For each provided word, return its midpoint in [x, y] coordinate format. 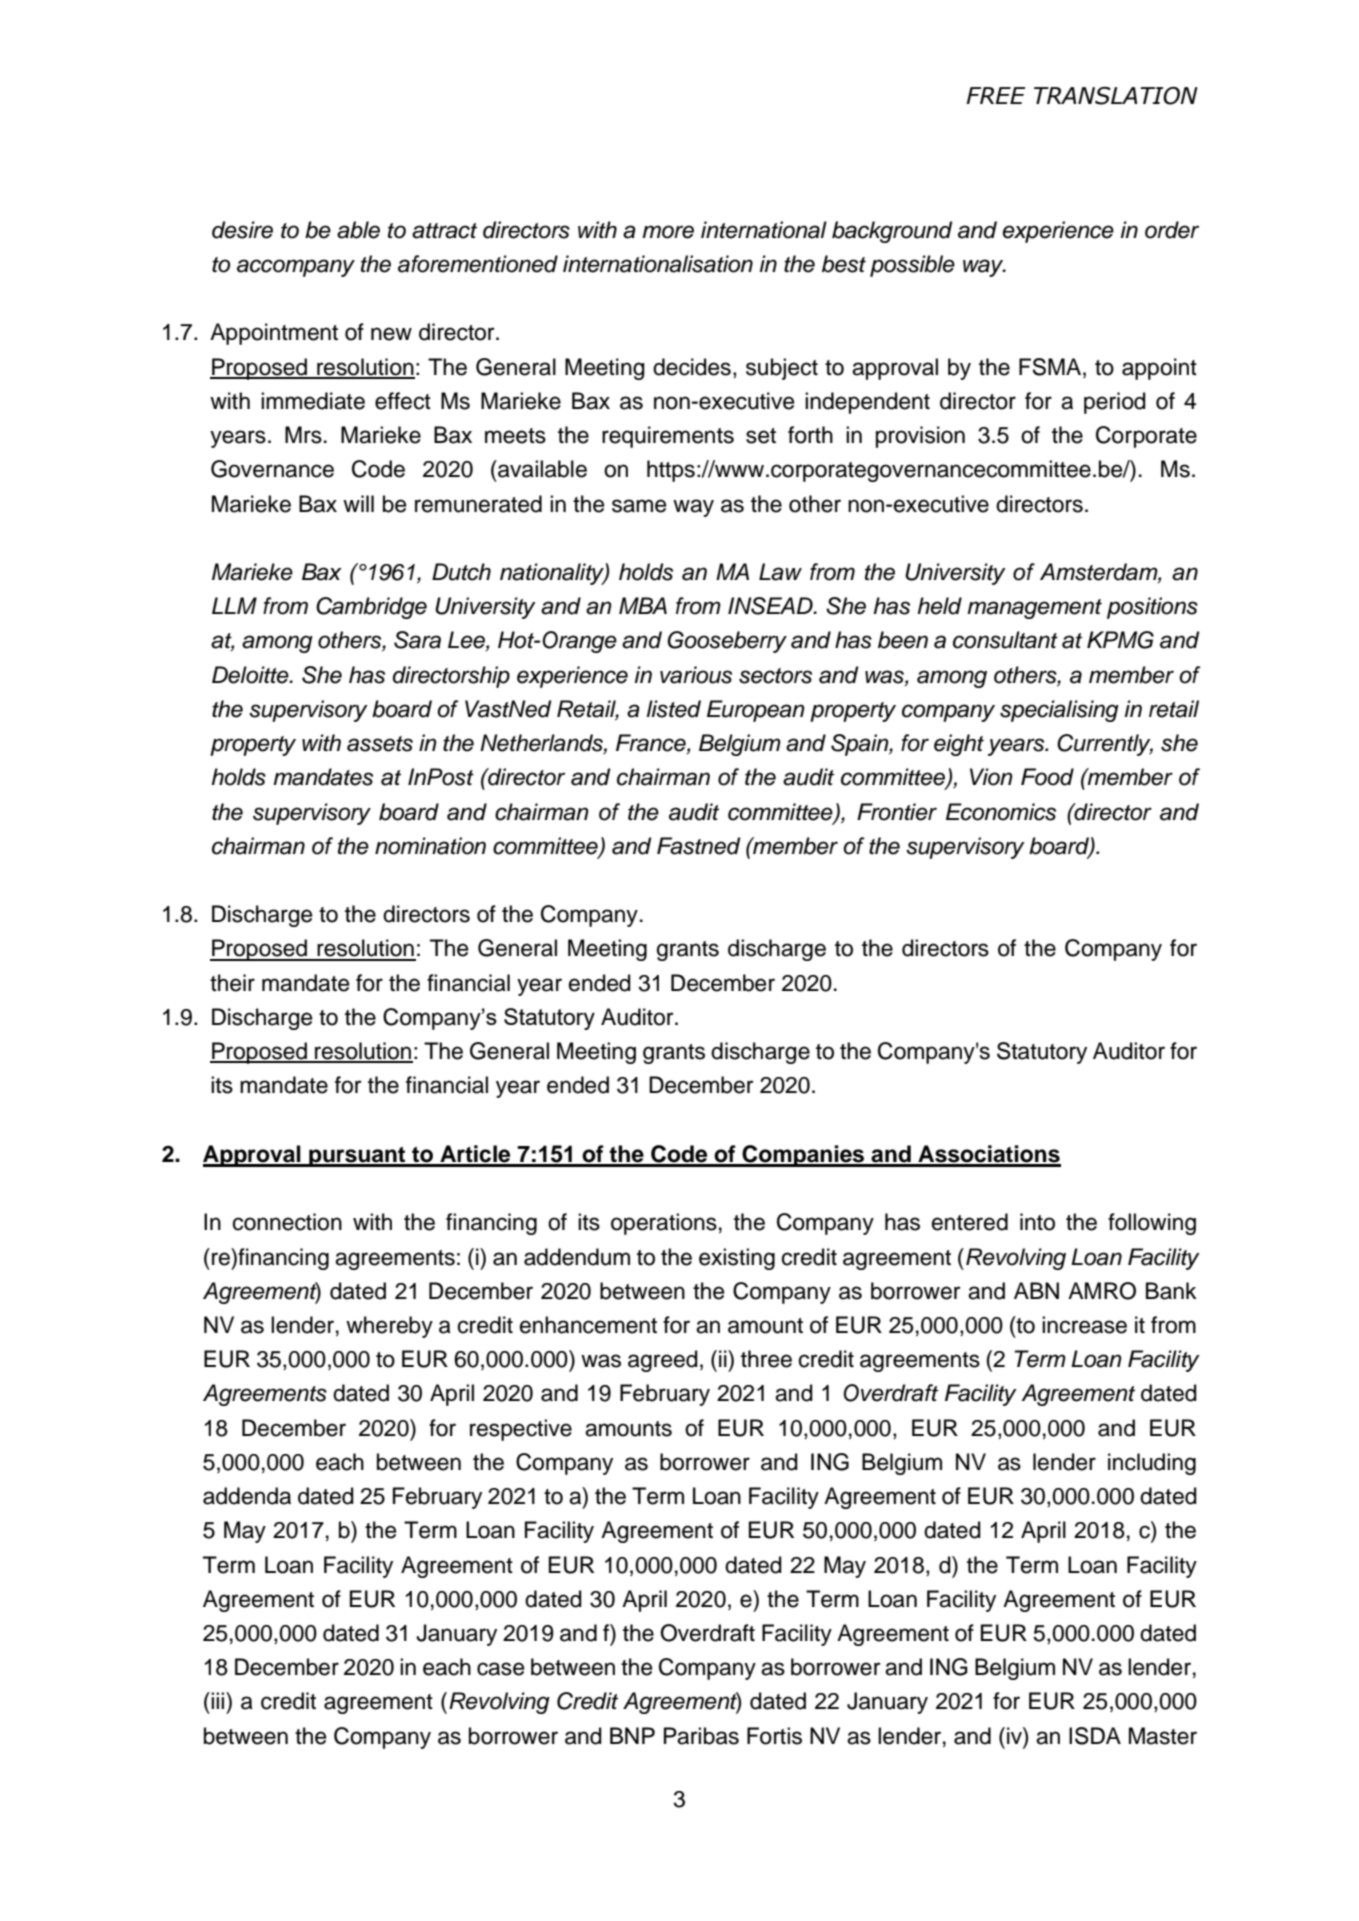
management [1034, 609]
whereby [389, 1327]
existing [737, 1259]
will [358, 503]
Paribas [701, 1736]
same [639, 506]
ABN [1036, 1290]
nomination [430, 846]
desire [242, 230]
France [652, 744]
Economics [1001, 812]
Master [1163, 1736]
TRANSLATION [1116, 96]
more [668, 232]
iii [219, 1700]
